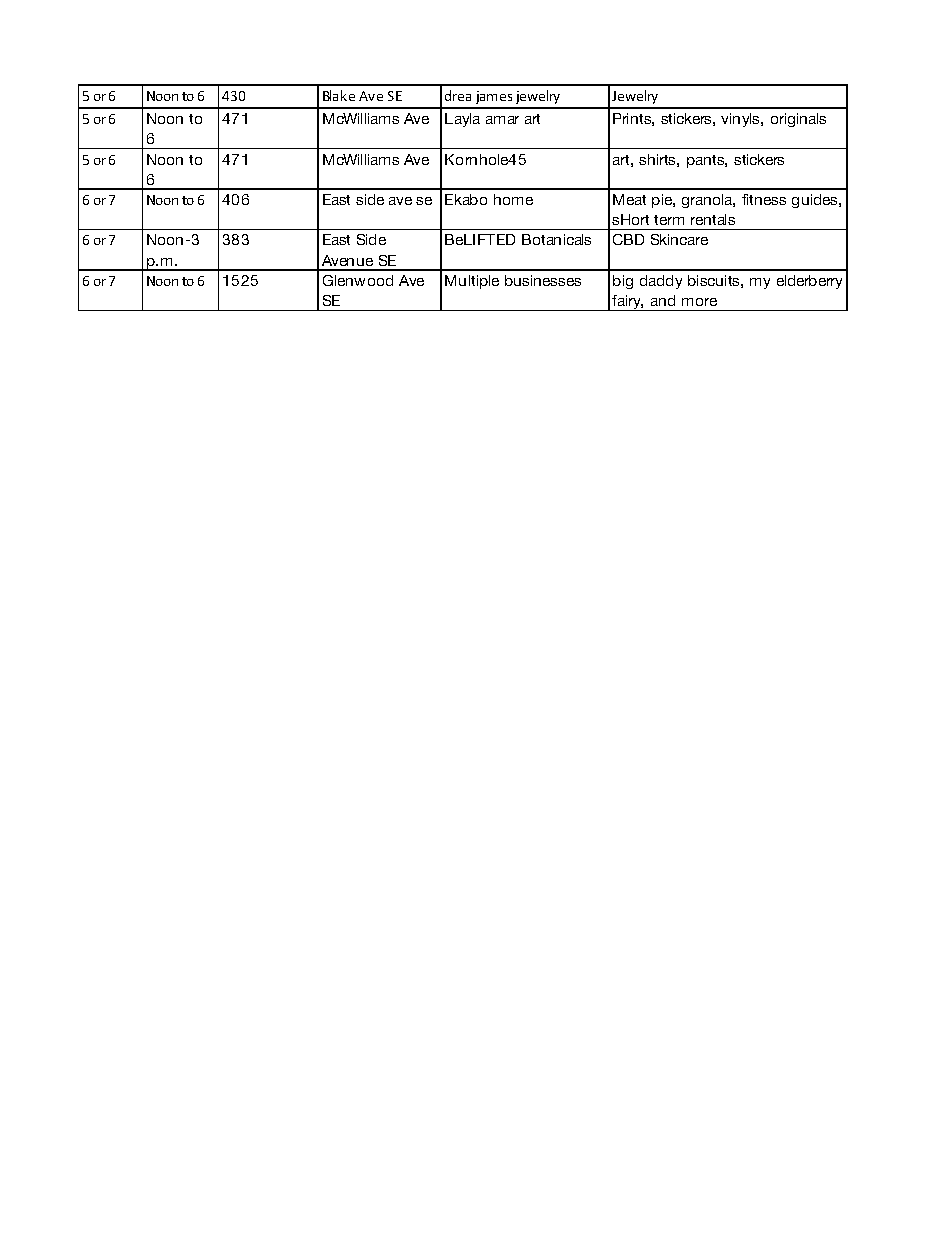  Describe the element at coordinates (699, 302) in the screenshot. I see `more` at that location.
